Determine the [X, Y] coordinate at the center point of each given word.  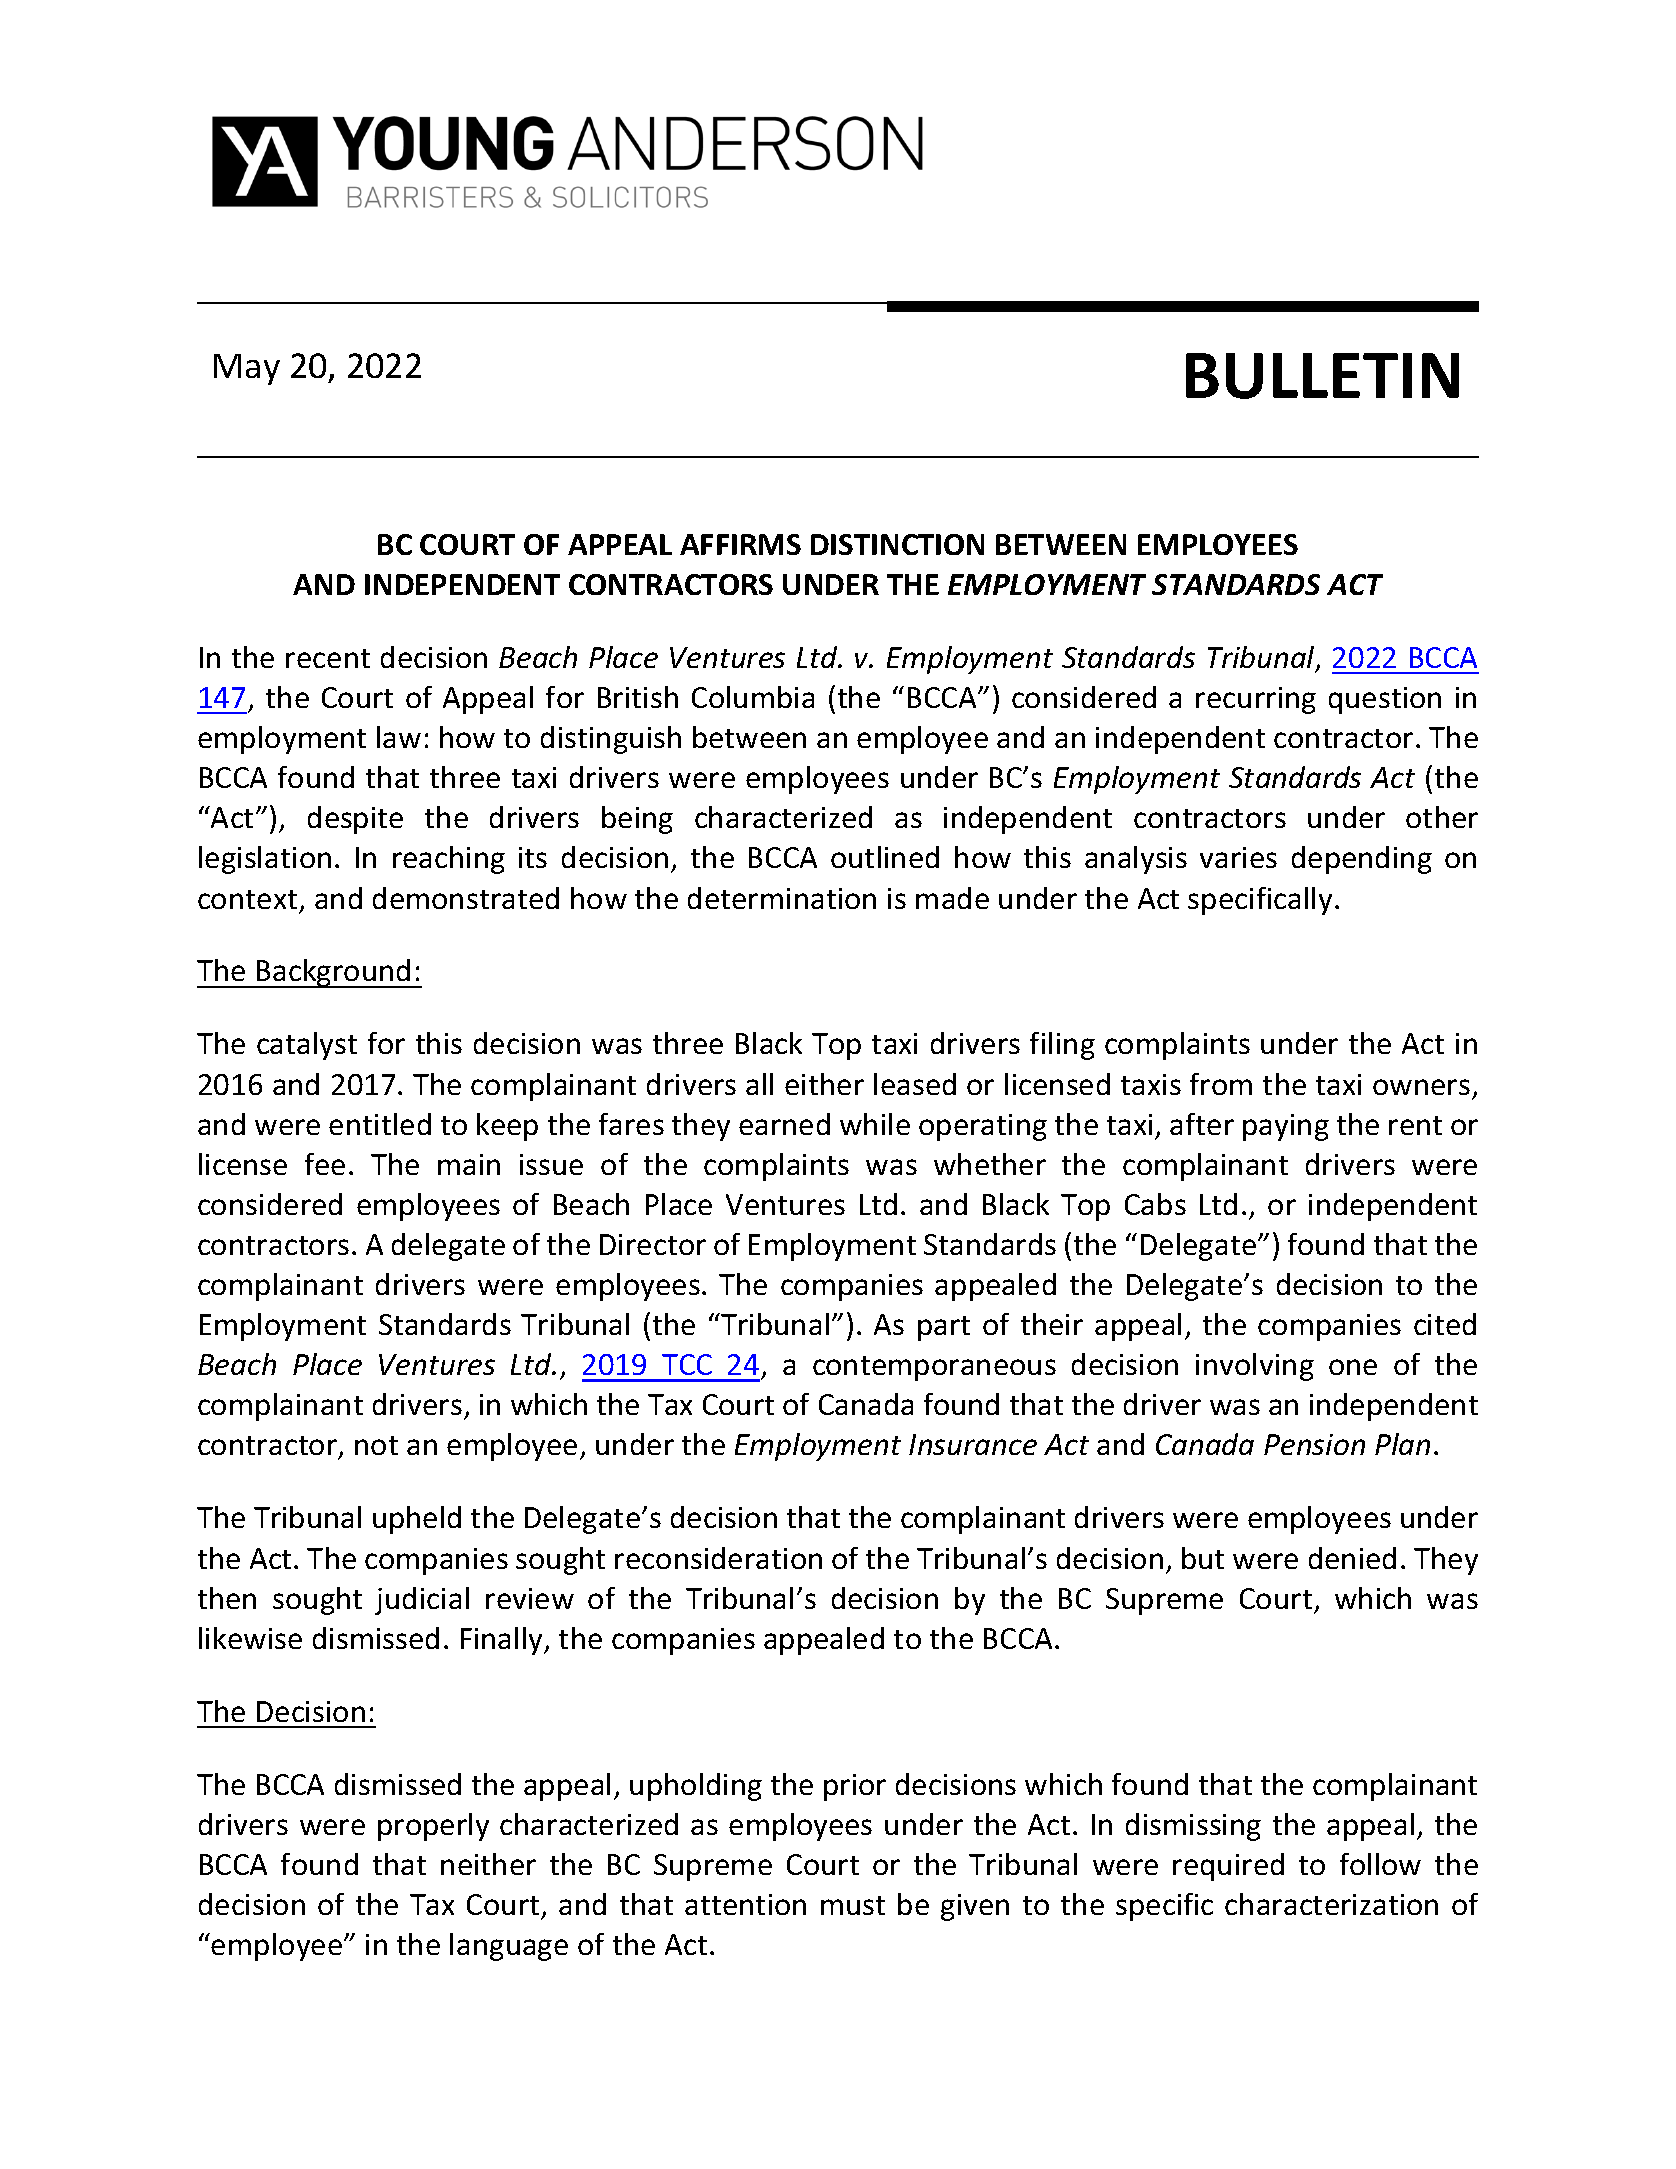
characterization [1331, 1904]
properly [433, 1827]
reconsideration [718, 1558]
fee [325, 1164]
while [875, 1124]
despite [355, 820]
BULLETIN [1322, 376]
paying [1286, 1127]
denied [1352, 1558]
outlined [885, 857]
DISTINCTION [897, 544]
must [853, 1905]
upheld [417, 1520]
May [247, 369]
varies [1238, 857]
